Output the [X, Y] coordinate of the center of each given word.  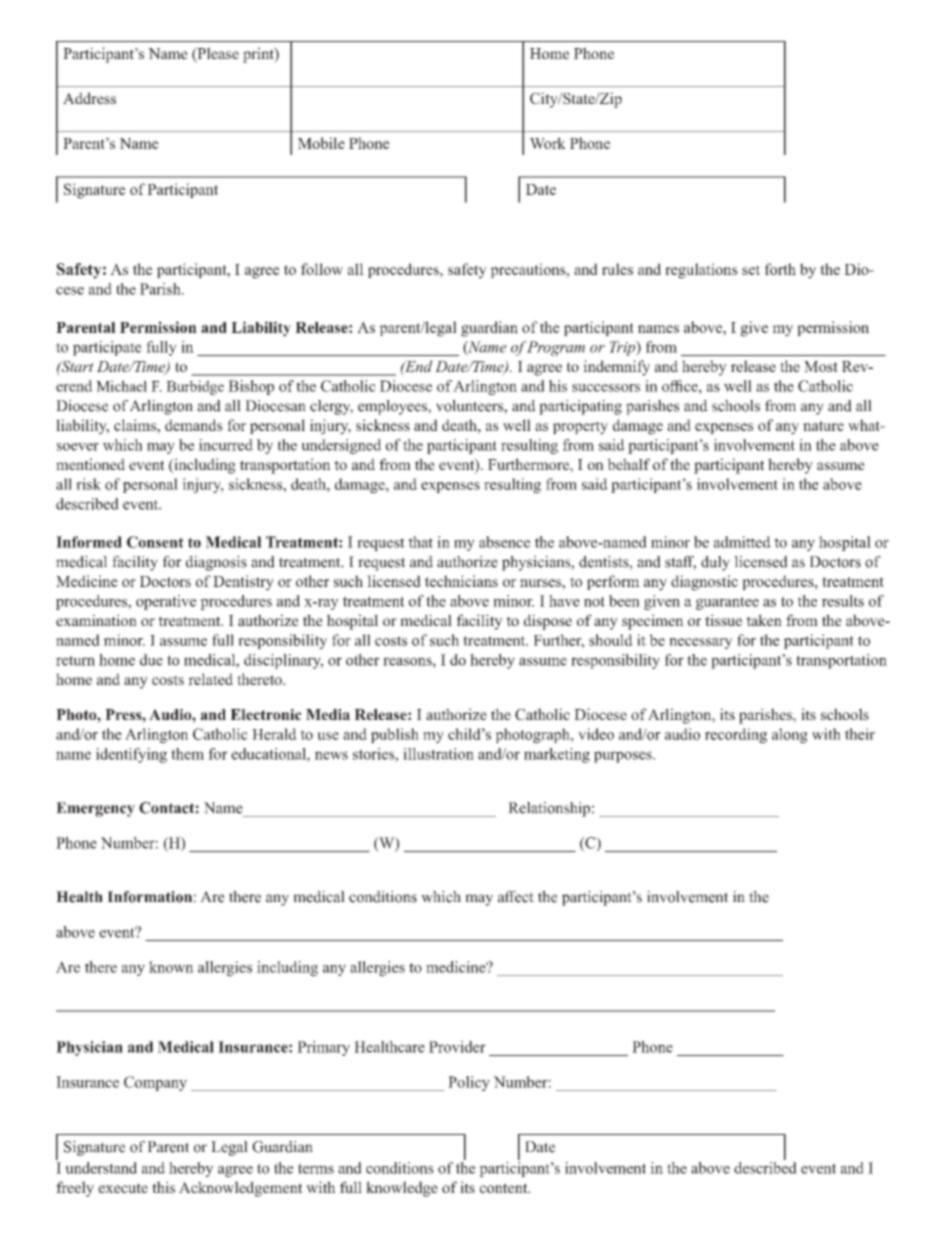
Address [89, 98]
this [163, 1187]
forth [780, 269]
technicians [461, 581]
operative [166, 602]
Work [548, 143]
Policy [469, 1083]
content [505, 1188]
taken [764, 620]
